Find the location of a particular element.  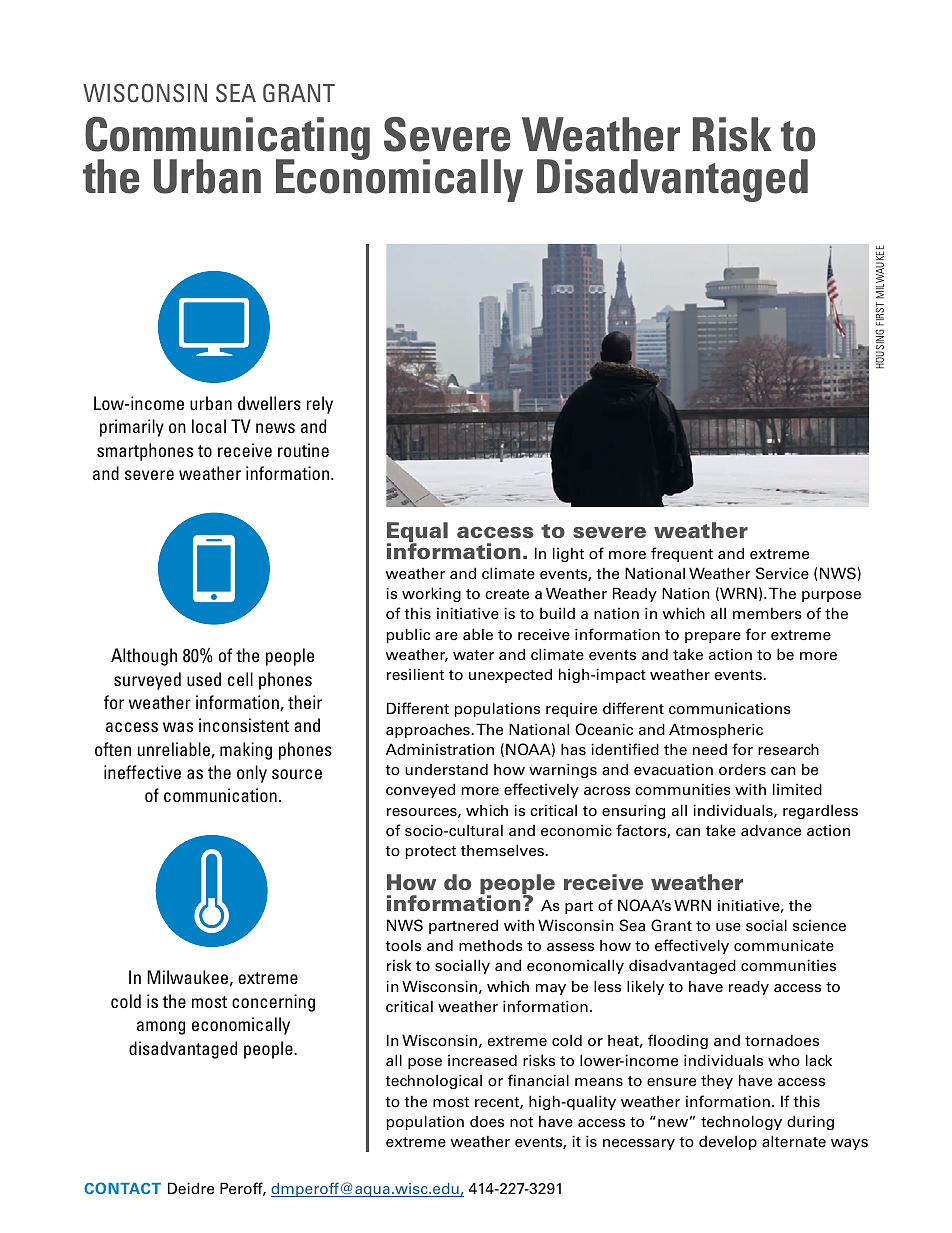

used is located at coordinates (204, 679).
